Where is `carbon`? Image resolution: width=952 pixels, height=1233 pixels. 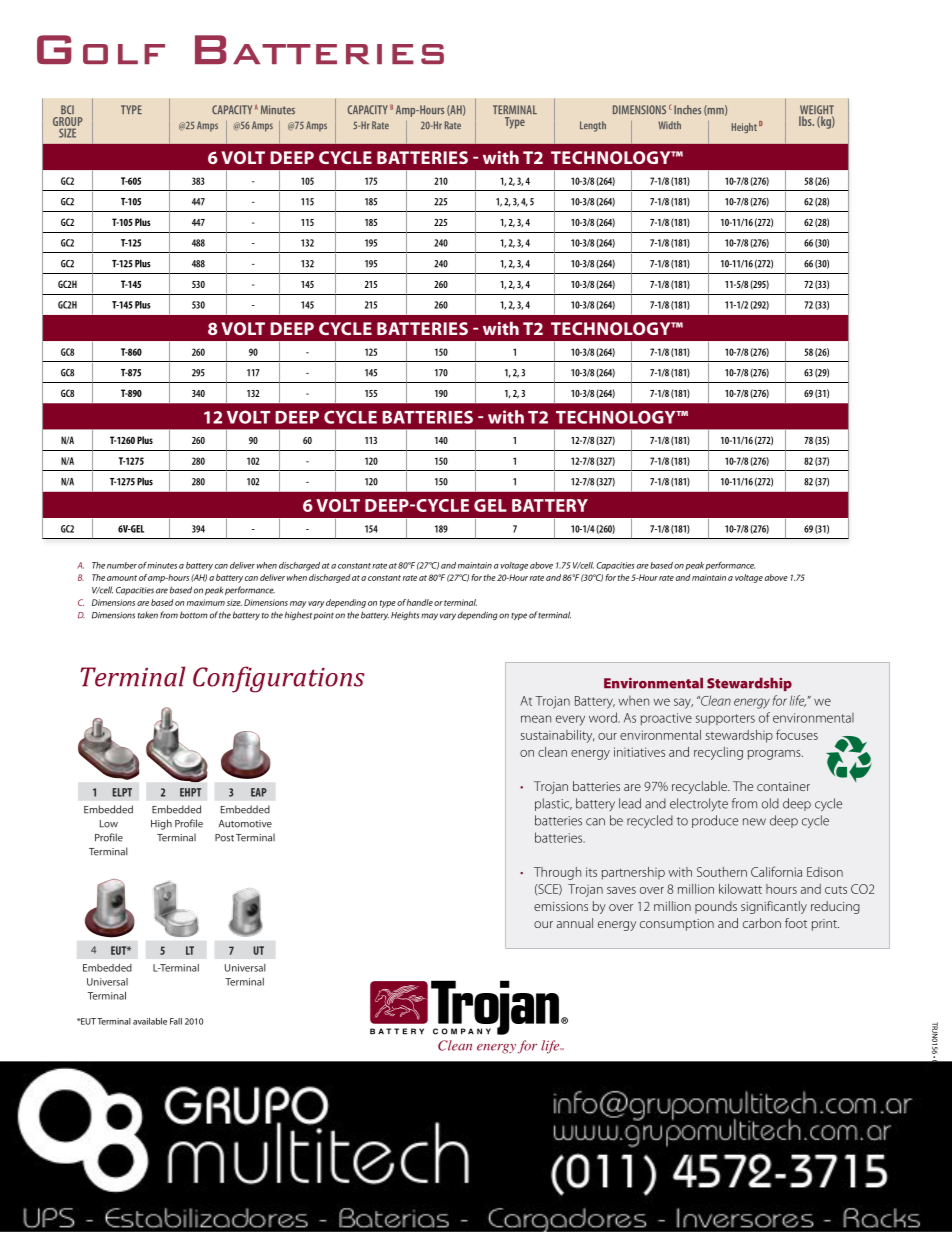 carbon is located at coordinates (762, 923).
